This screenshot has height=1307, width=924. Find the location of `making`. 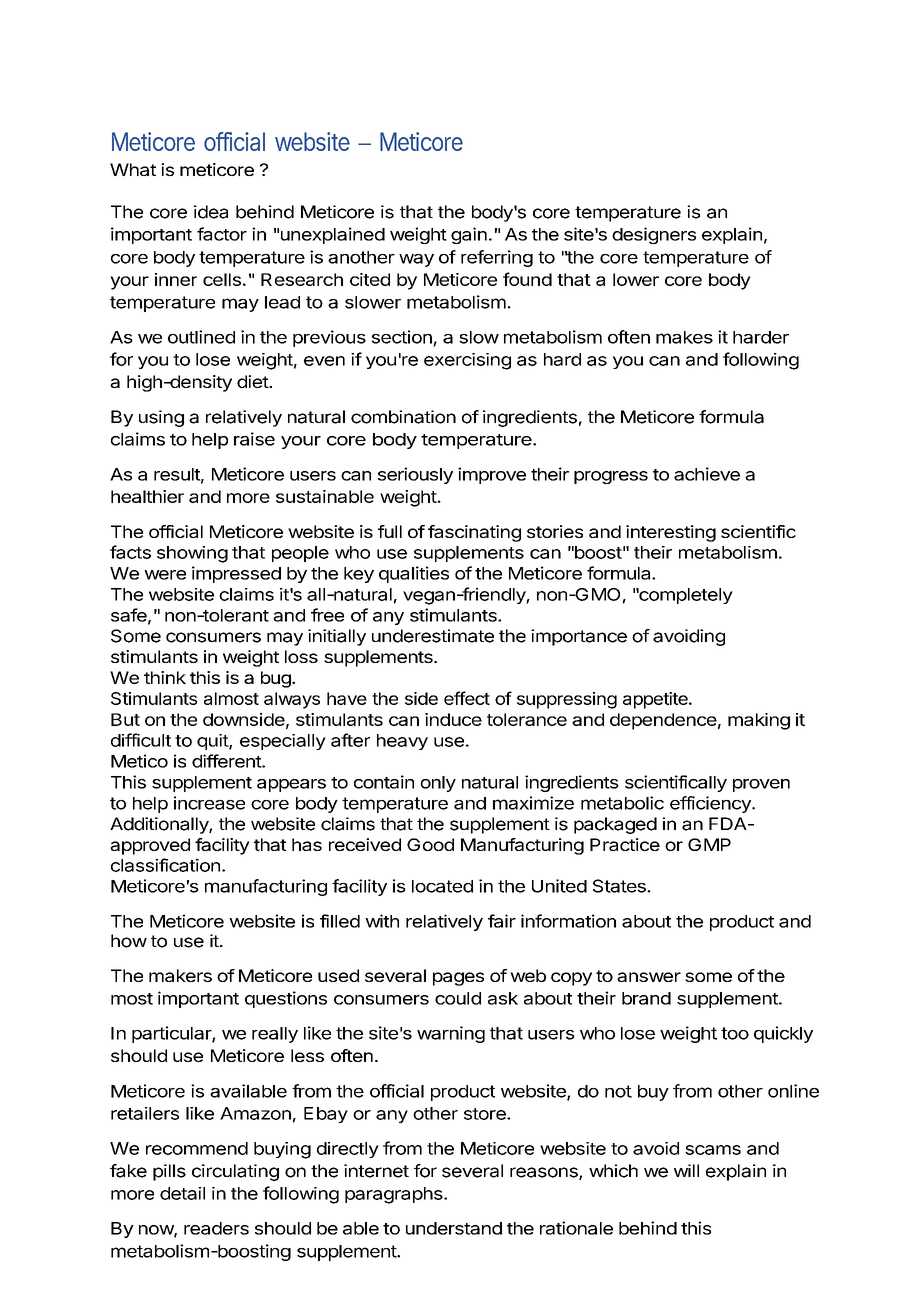

making is located at coordinates (759, 721).
